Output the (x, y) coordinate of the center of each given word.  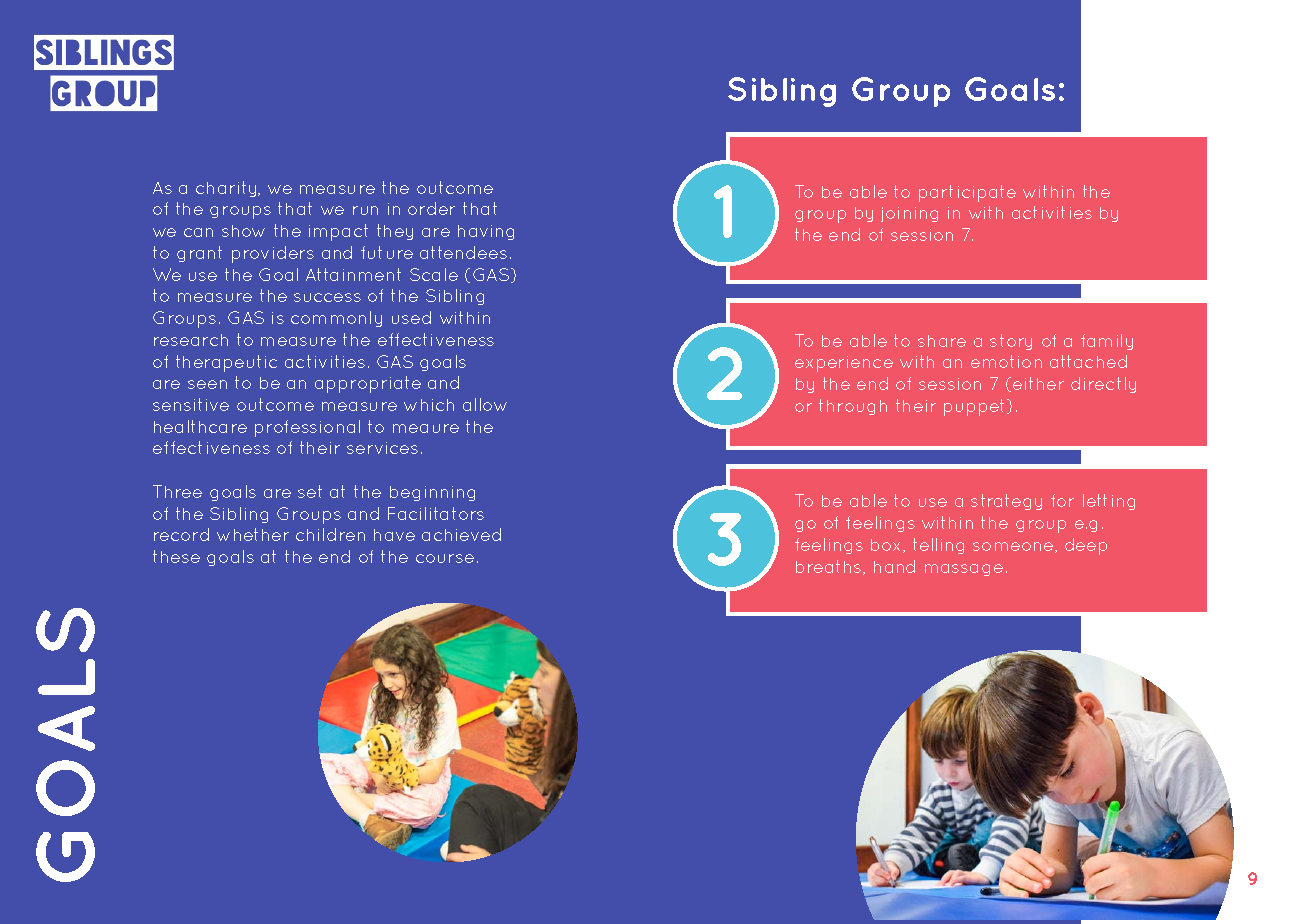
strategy (1006, 502)
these (176, 556)
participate (967, 193)
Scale (434, 274)
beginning (432, 493)
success (327, 297)
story (1011, 342)
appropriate (368, 384)
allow (485, 404)
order (431, 208)
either (1038, 383)
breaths (830, 567)
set (310, 491)
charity (227, 189)
